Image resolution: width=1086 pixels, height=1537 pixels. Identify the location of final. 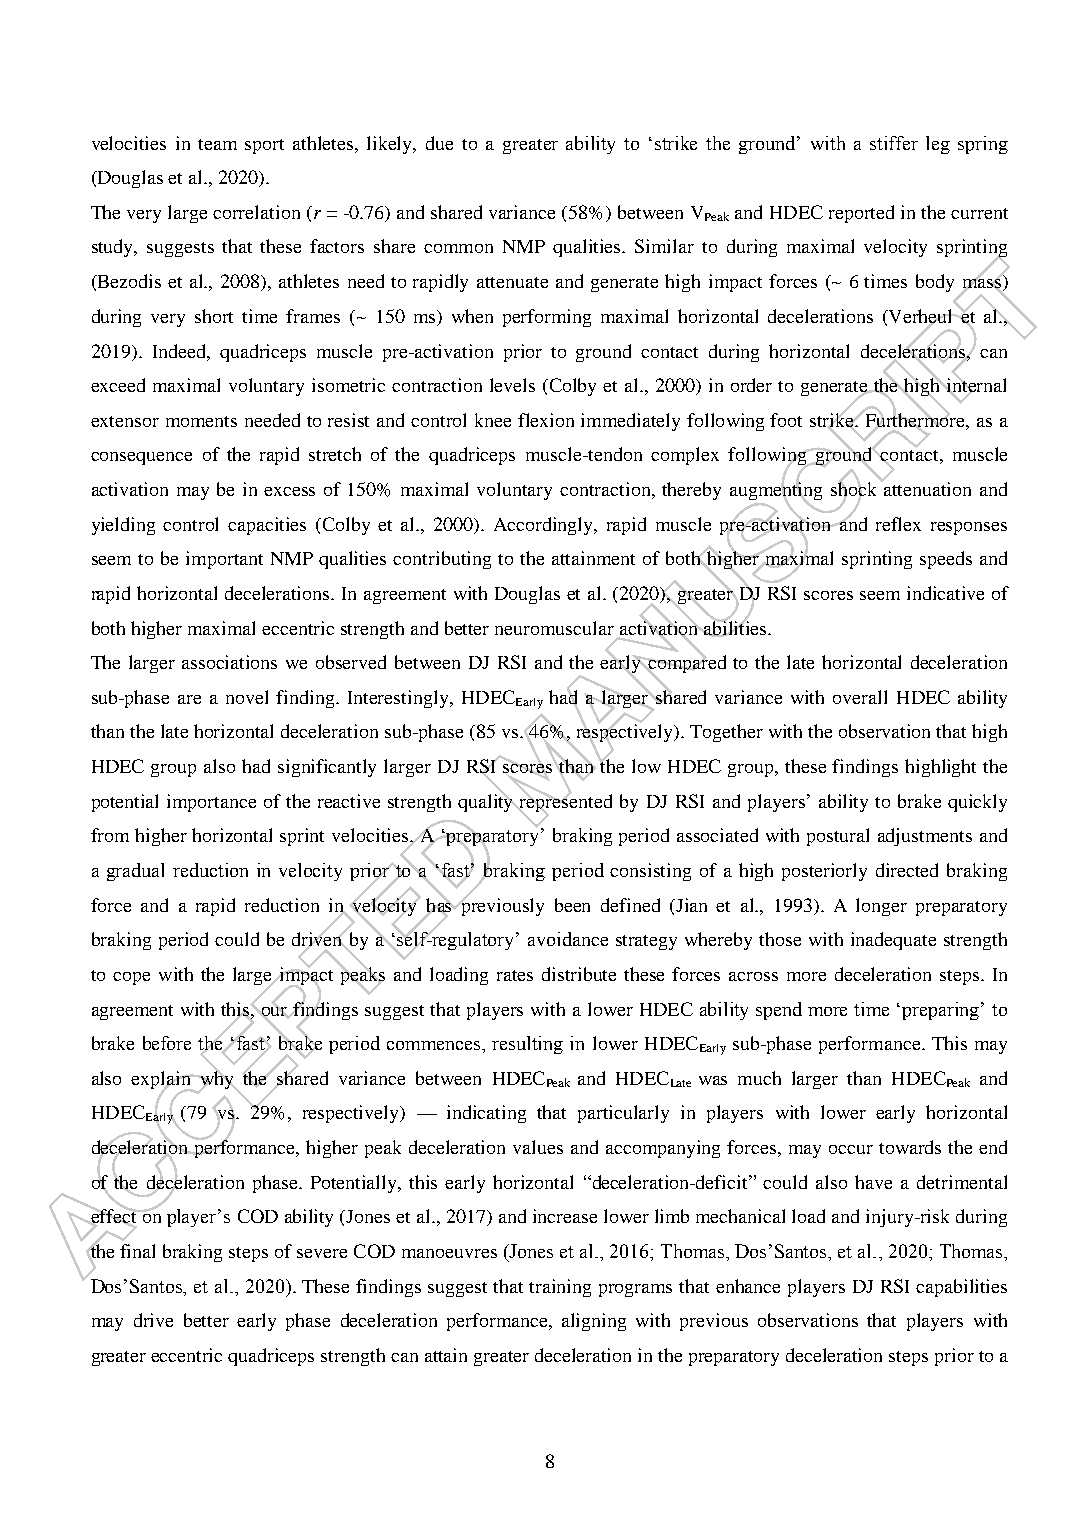
(137, 1251).
